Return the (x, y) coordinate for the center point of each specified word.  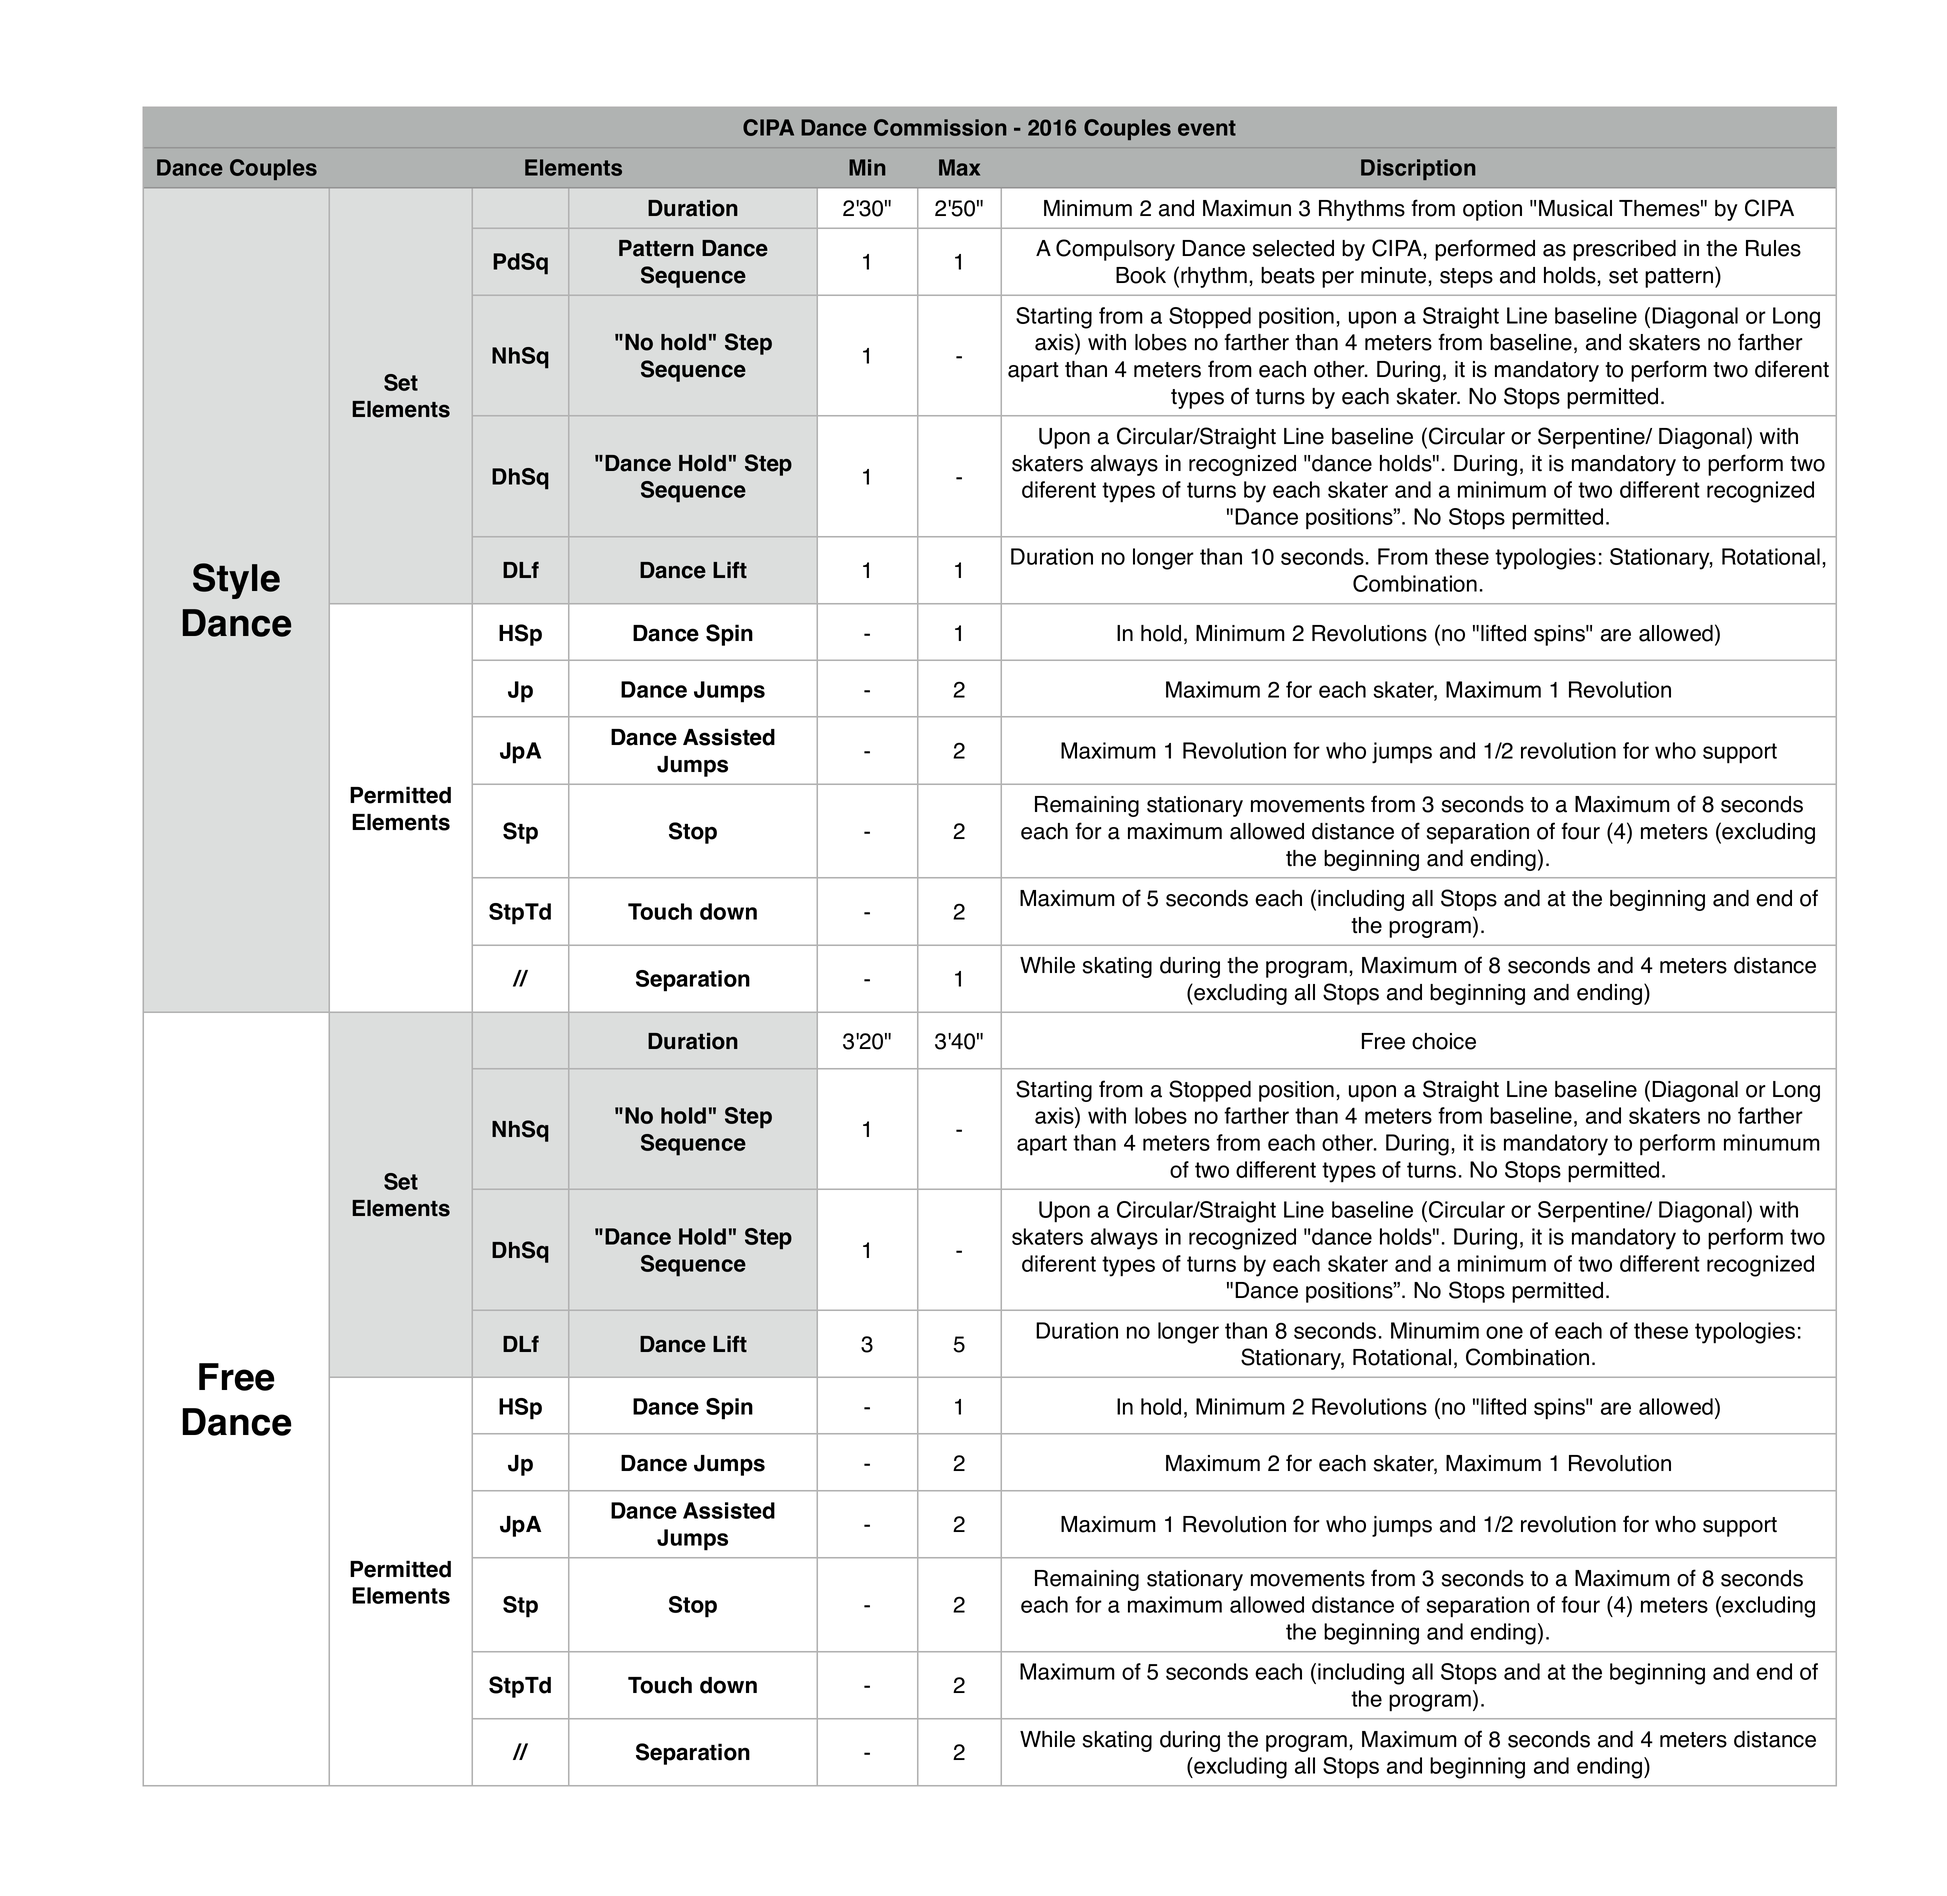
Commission (940, 127)
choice (1444, 1041)
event (1207, 128)
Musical (1575, 208)
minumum (1772, 1142)
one (1504, 1332)
